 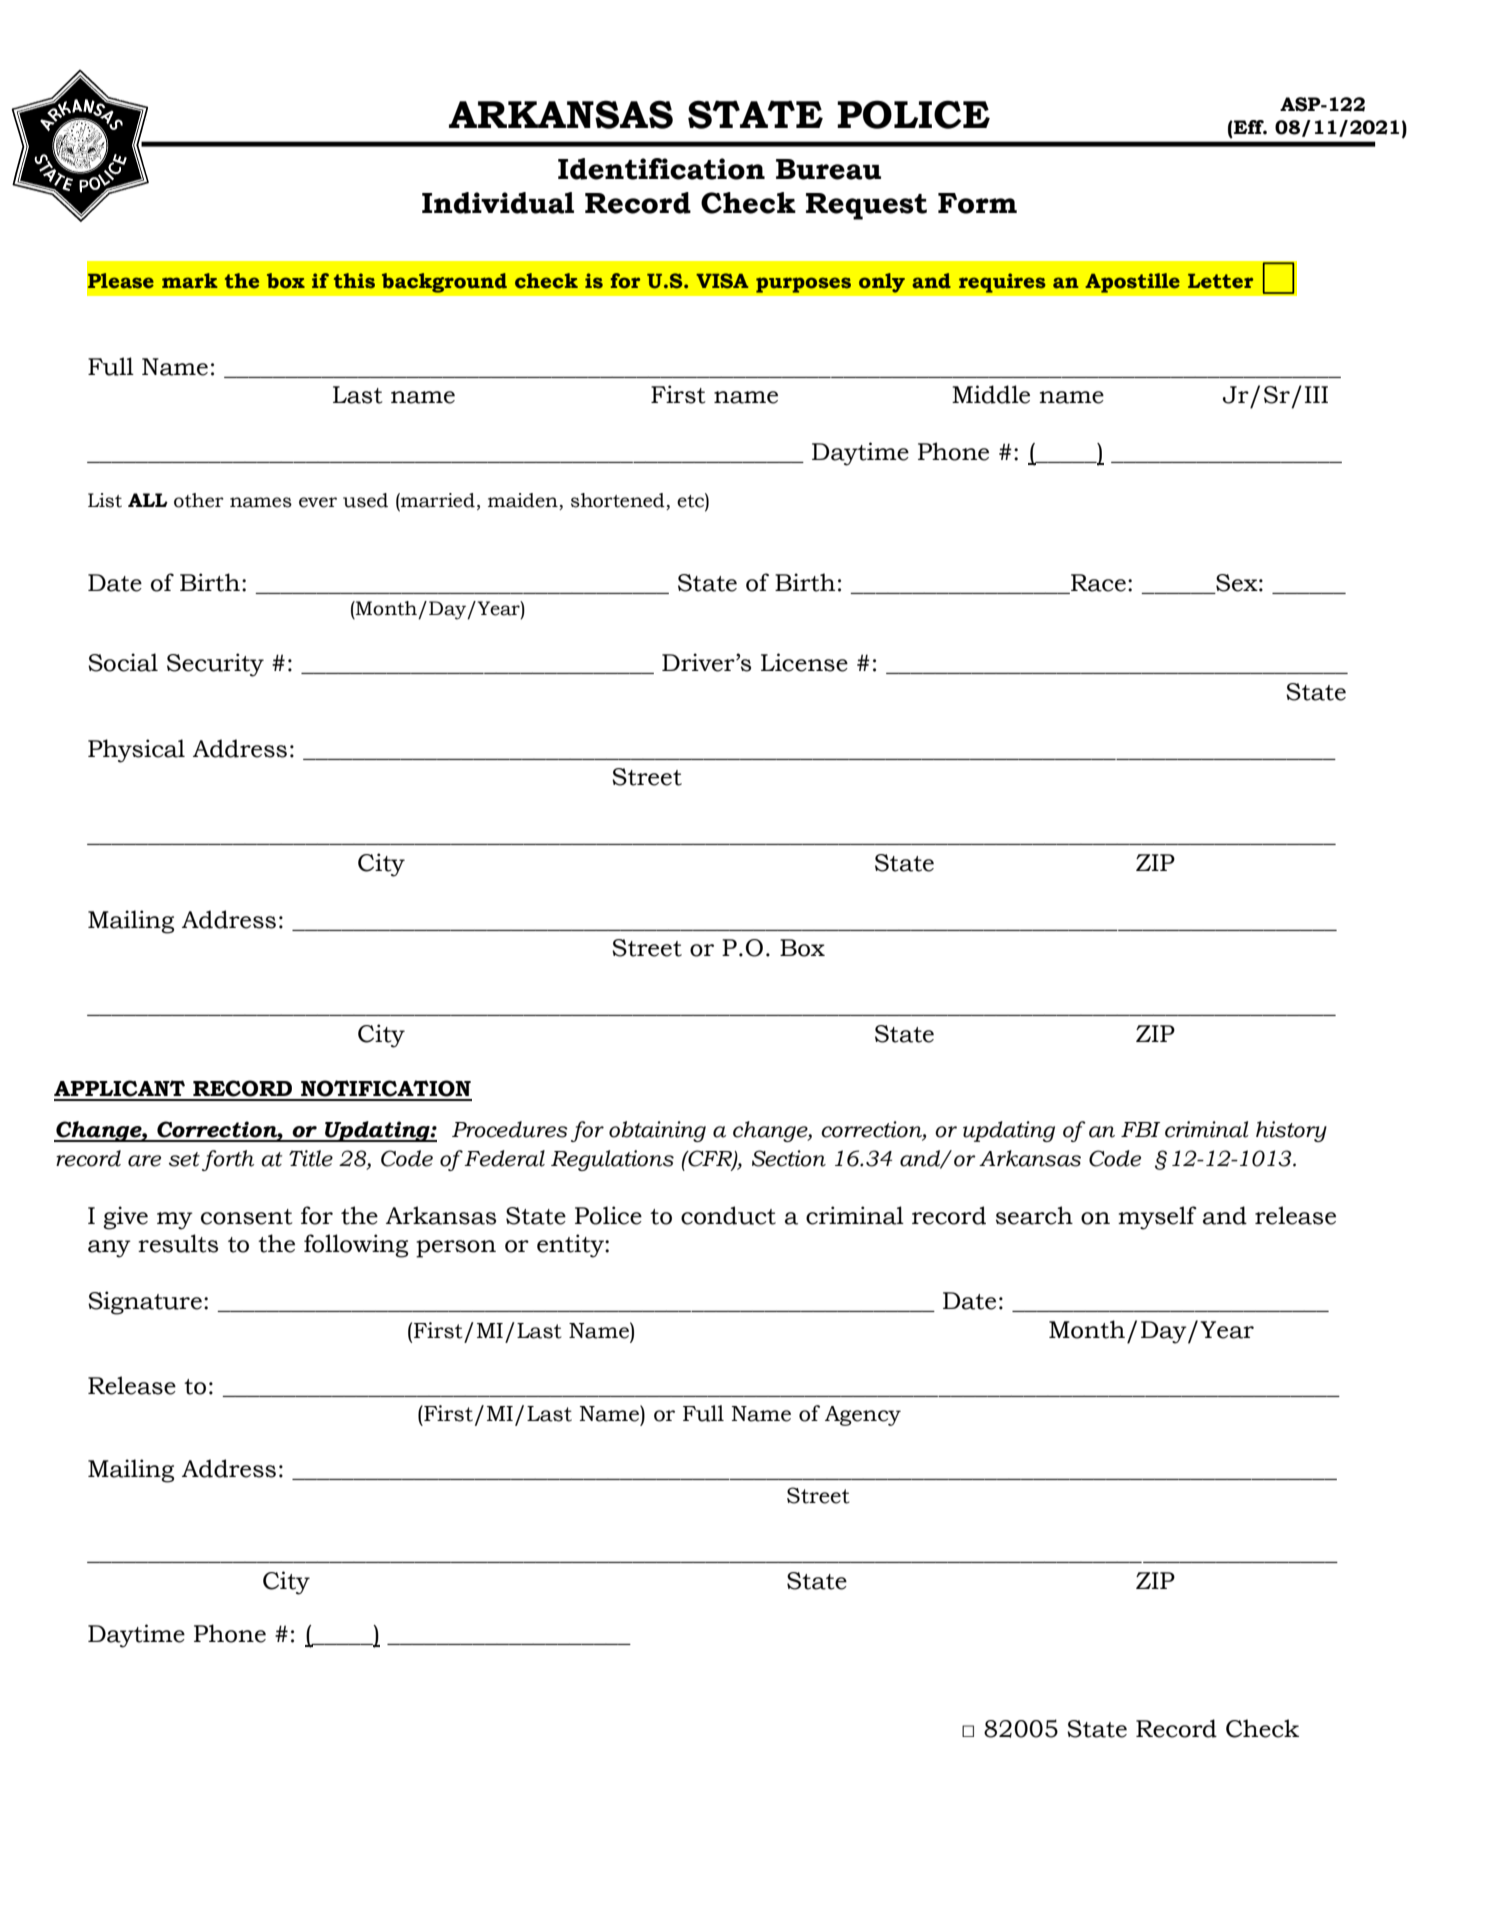 What do you see at coordinates (1140, 1129) in the image?
I see `FBI` at bounding box center [1140, 1129].
